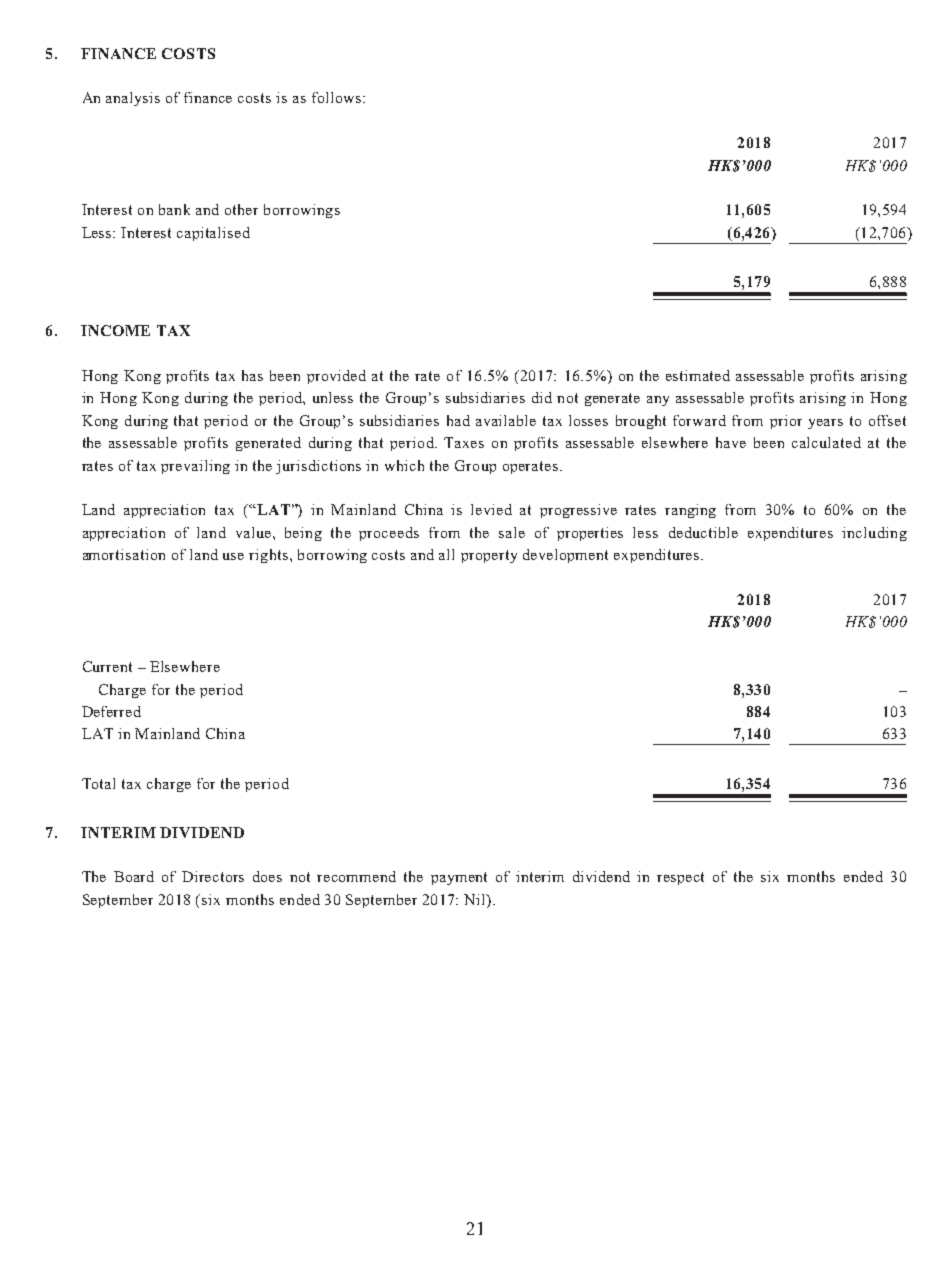 Image resolution: width=952 pixels, height=1270 pixels. Describe the element at coordinates (690, 511) in the image. I see `ranging` at that location.
